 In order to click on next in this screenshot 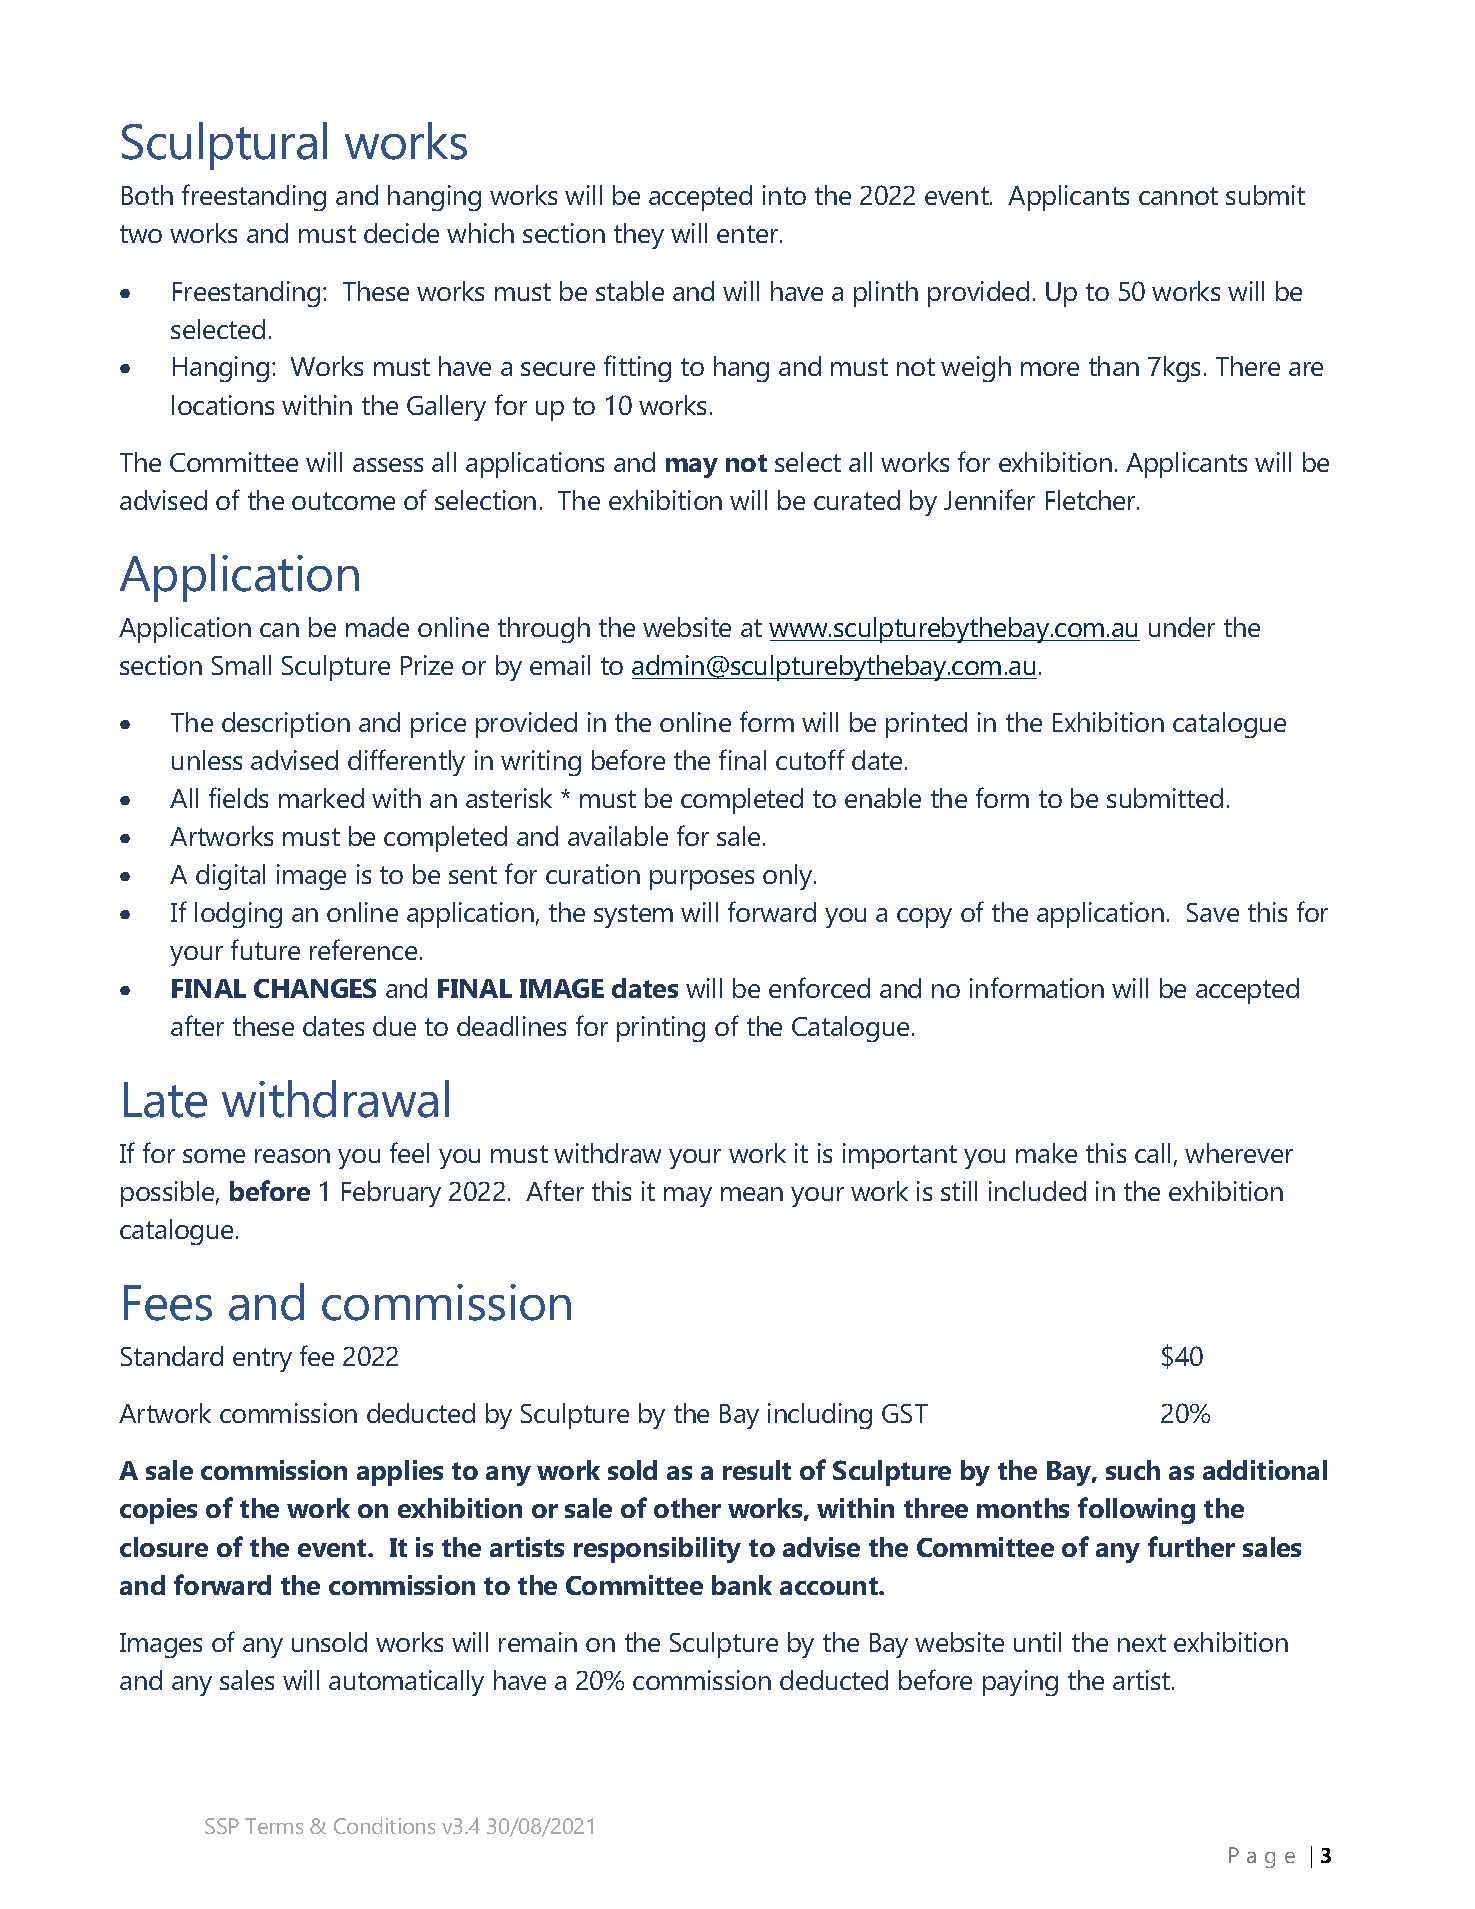, I will do `click(1142, 1643)`.
